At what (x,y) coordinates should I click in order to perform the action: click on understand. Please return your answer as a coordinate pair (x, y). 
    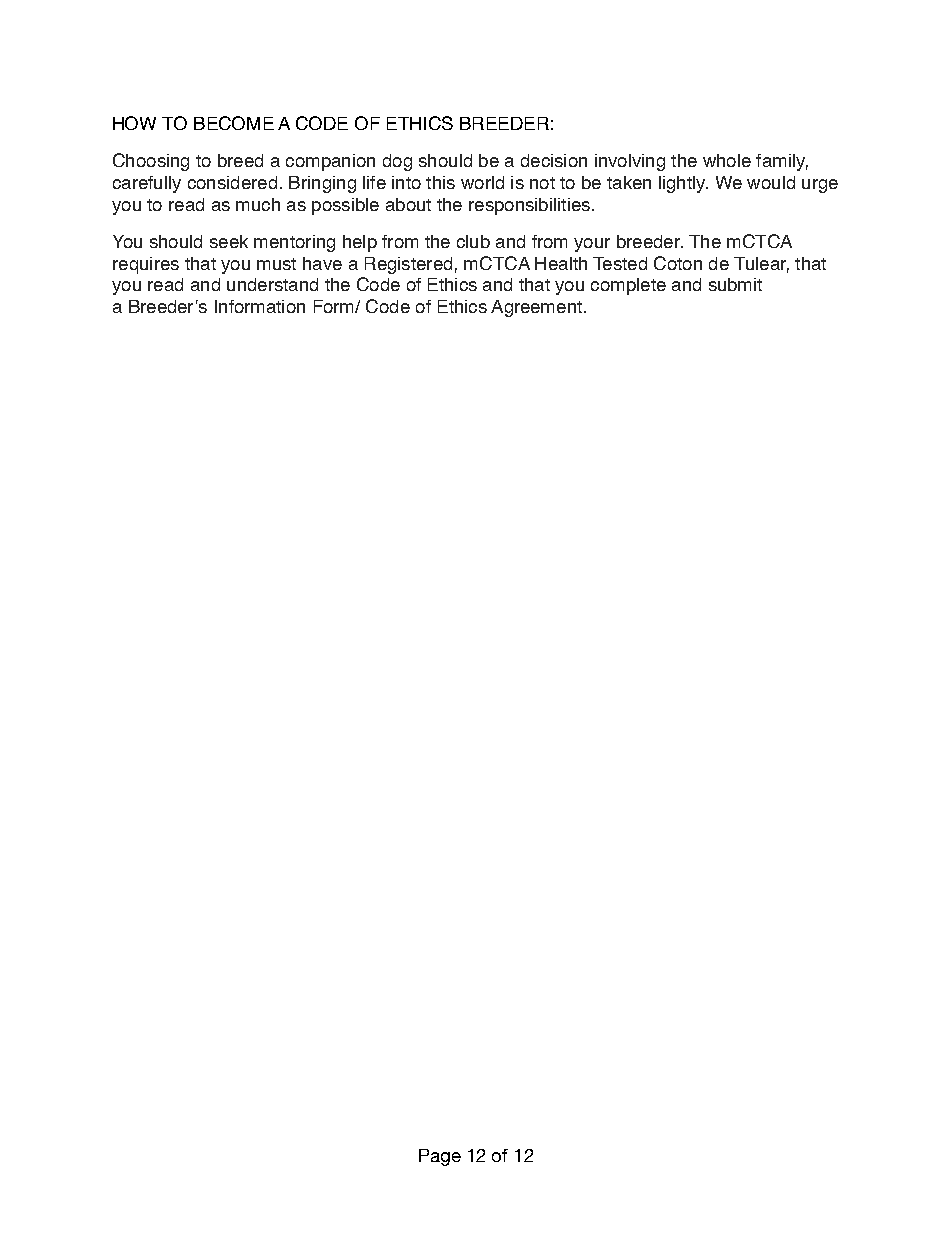
    Looking at the image, I should click on (272, 284).
